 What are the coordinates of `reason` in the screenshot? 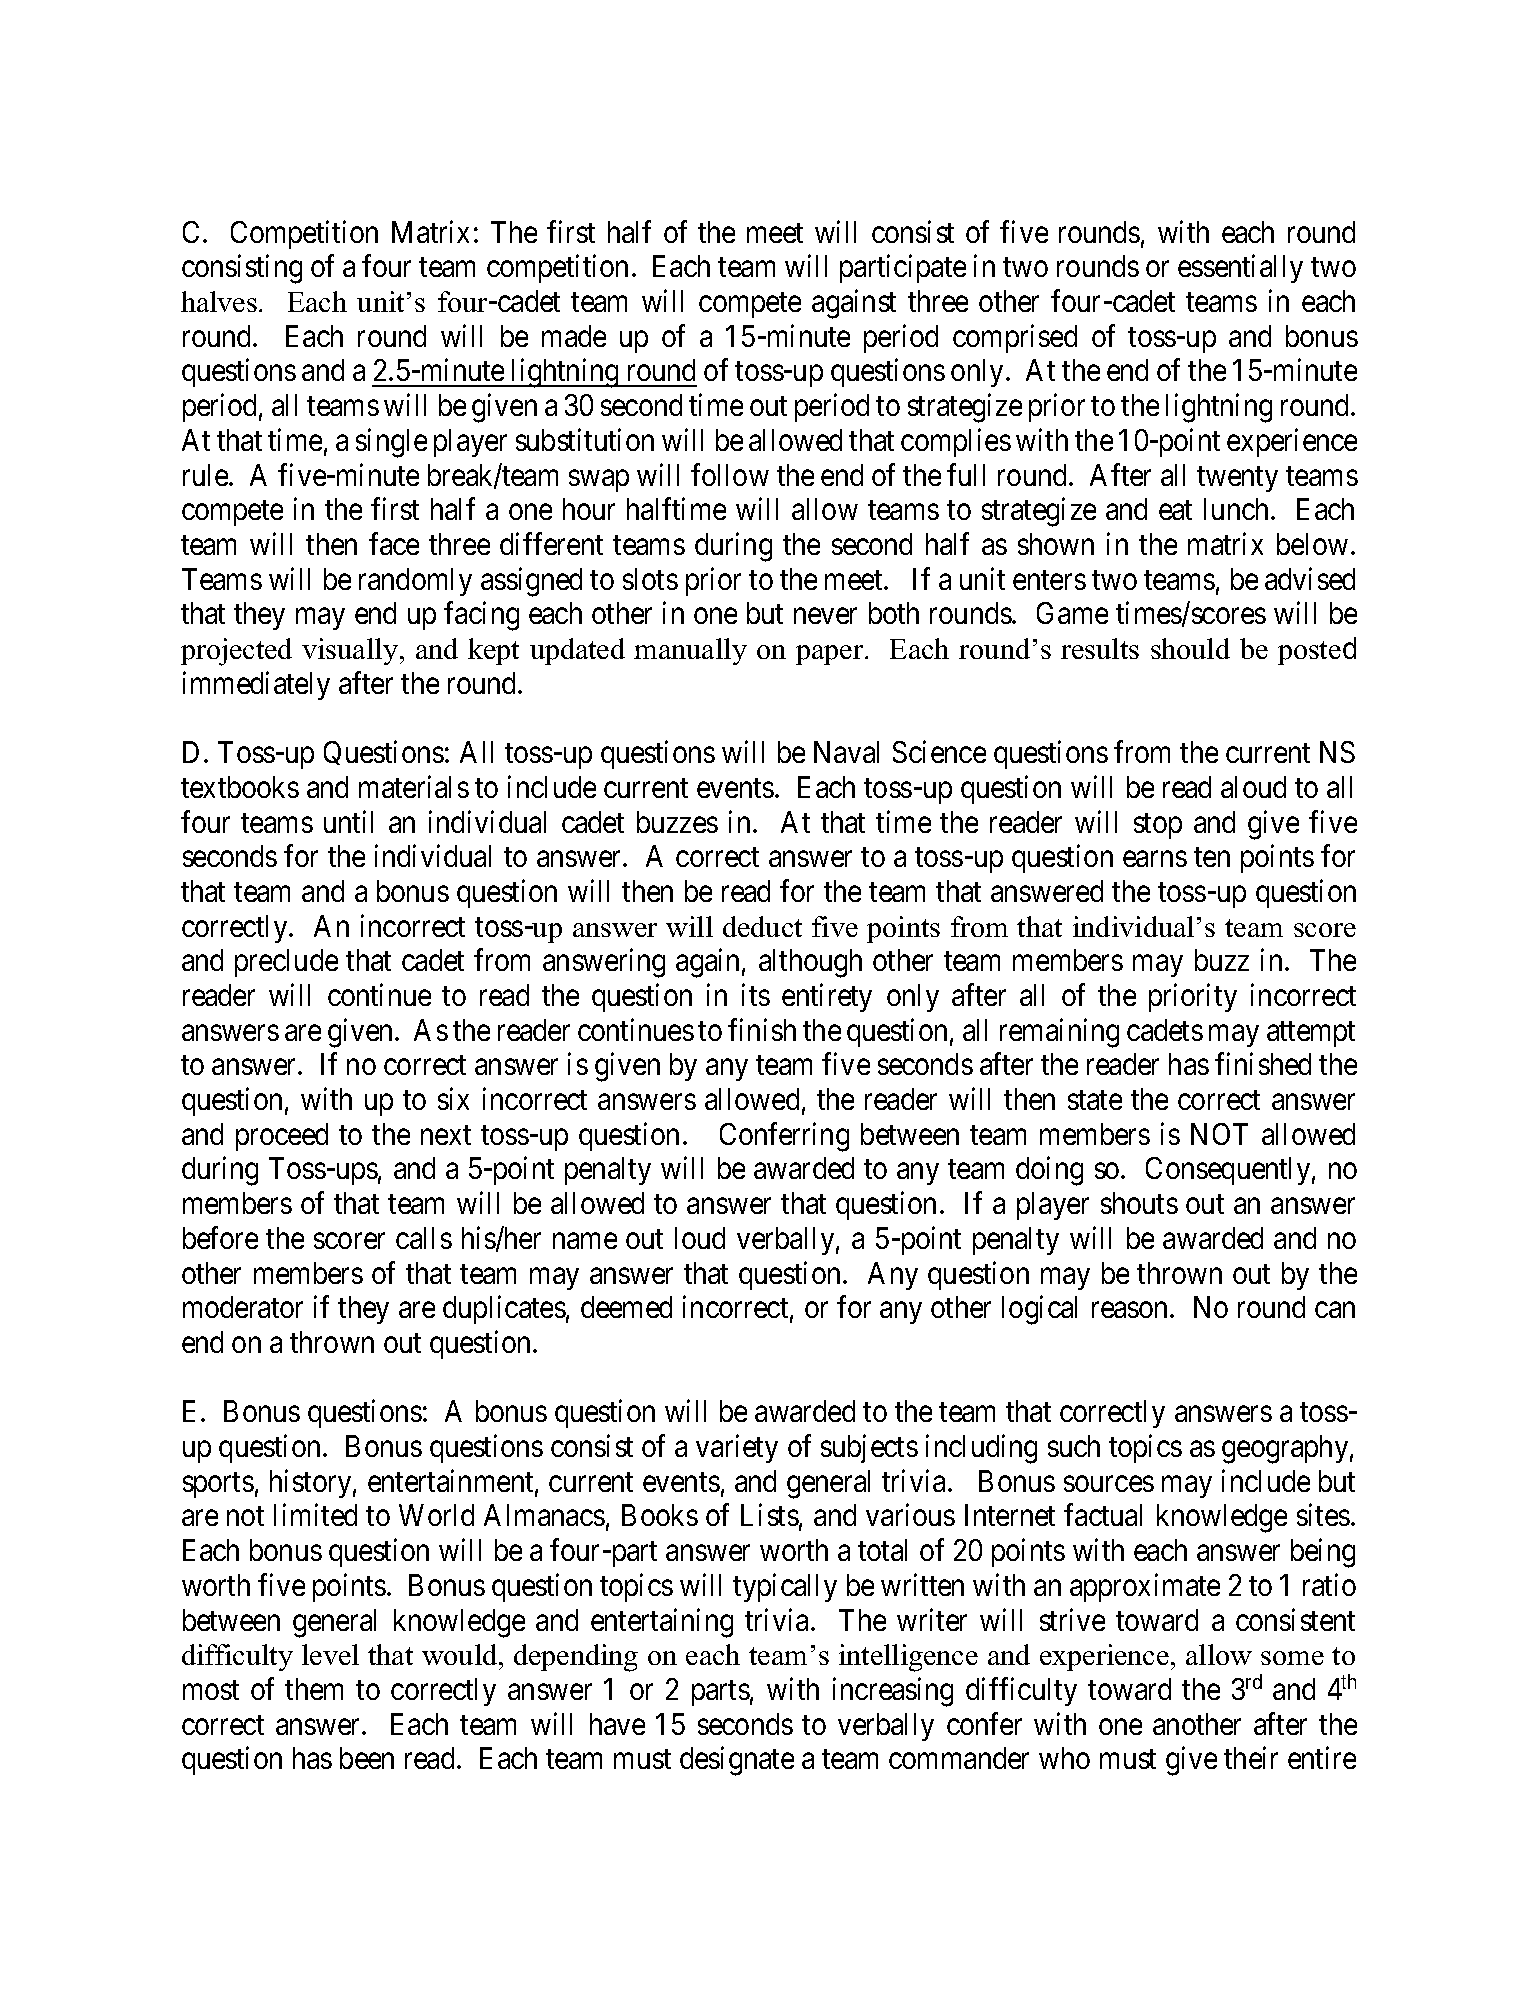 It's located at (1131, 1310).
